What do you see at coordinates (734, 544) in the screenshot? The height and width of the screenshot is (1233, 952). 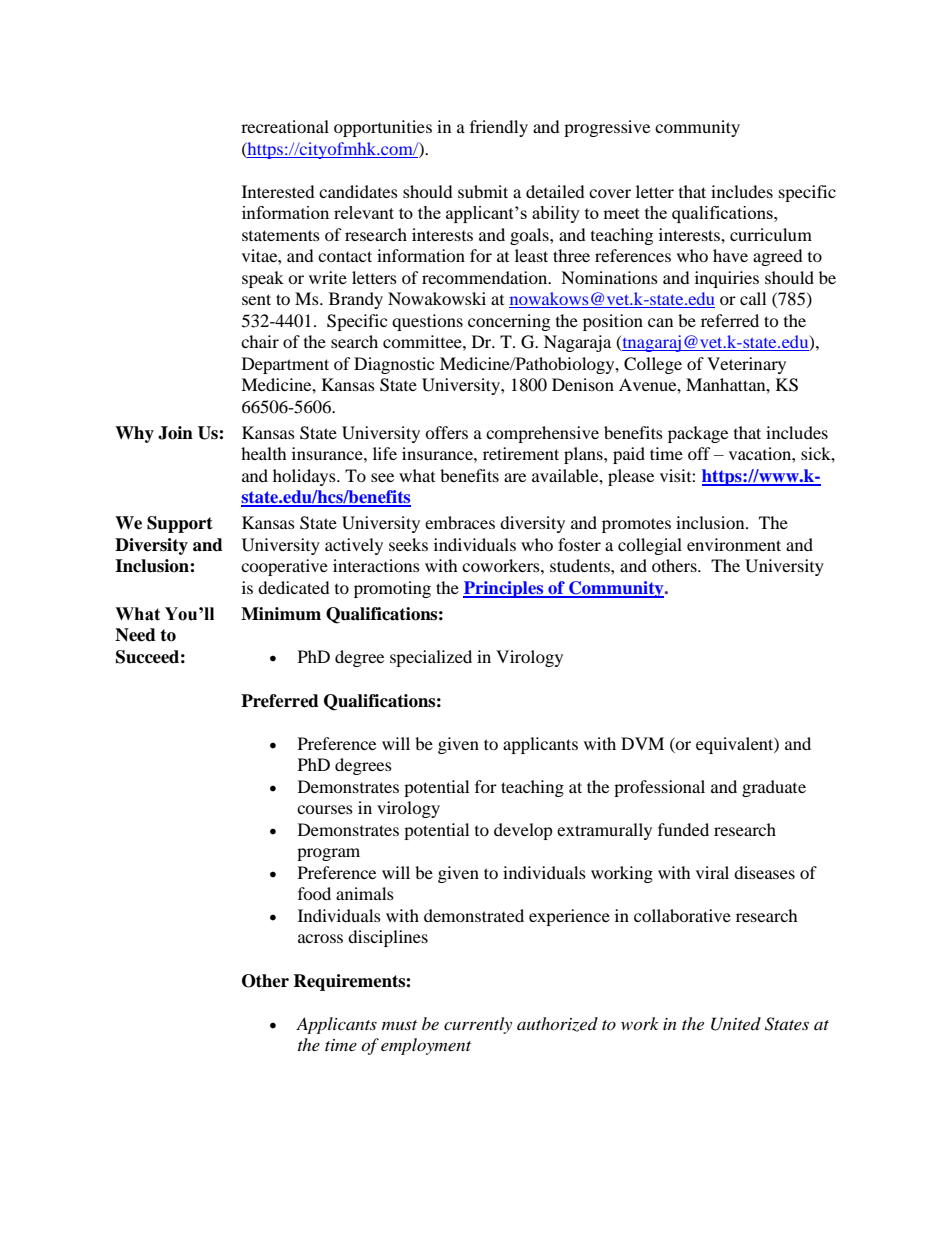 I see `environment` at bounding box center [734, 544].
